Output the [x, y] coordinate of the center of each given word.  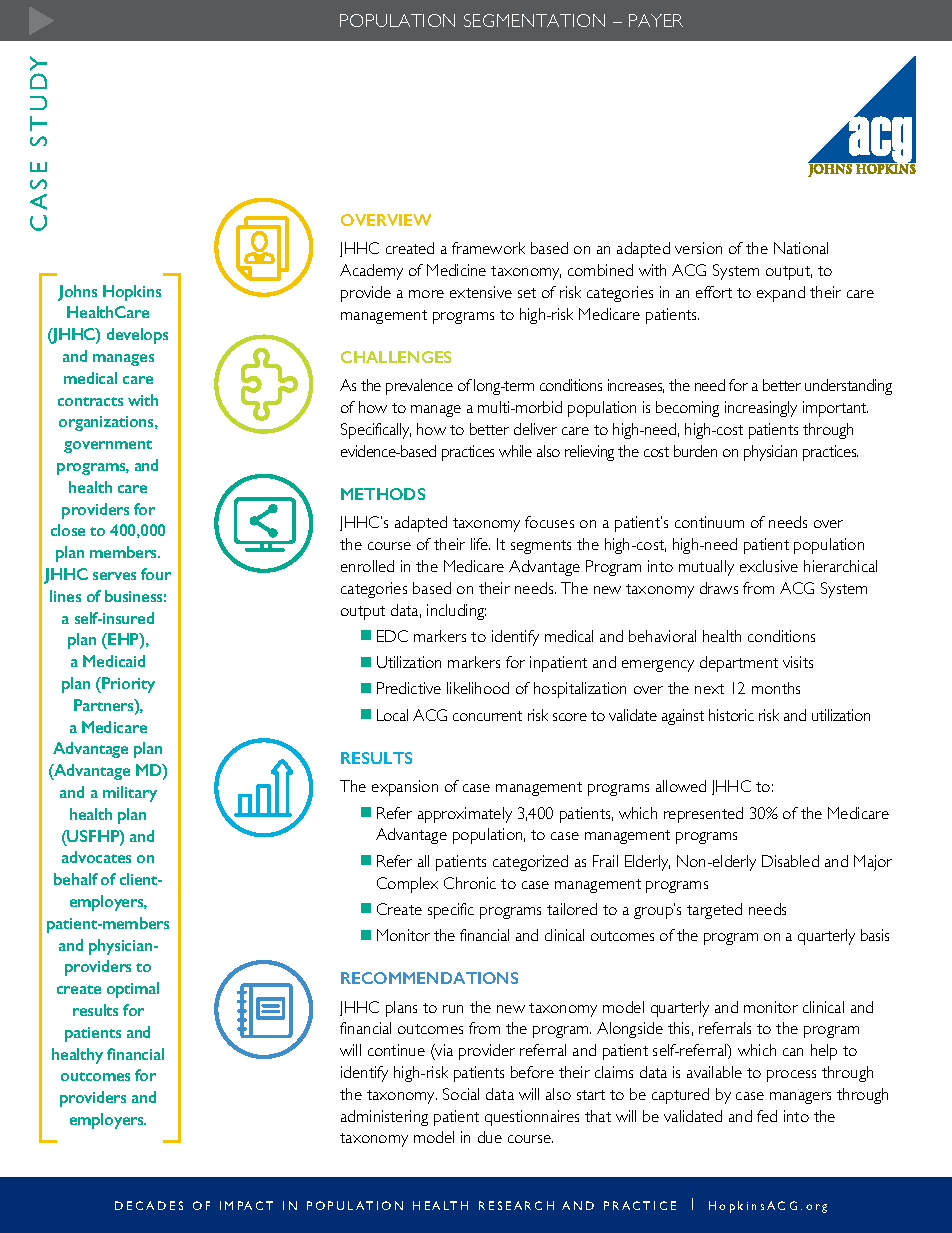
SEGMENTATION [534, 20]
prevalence [419, 387]
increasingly [761, 409]
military [130, 794]
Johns [77, 293]
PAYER [656, 20]
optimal [133, 990]
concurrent [487, 716]
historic [731, 715]
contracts [90, 401]
